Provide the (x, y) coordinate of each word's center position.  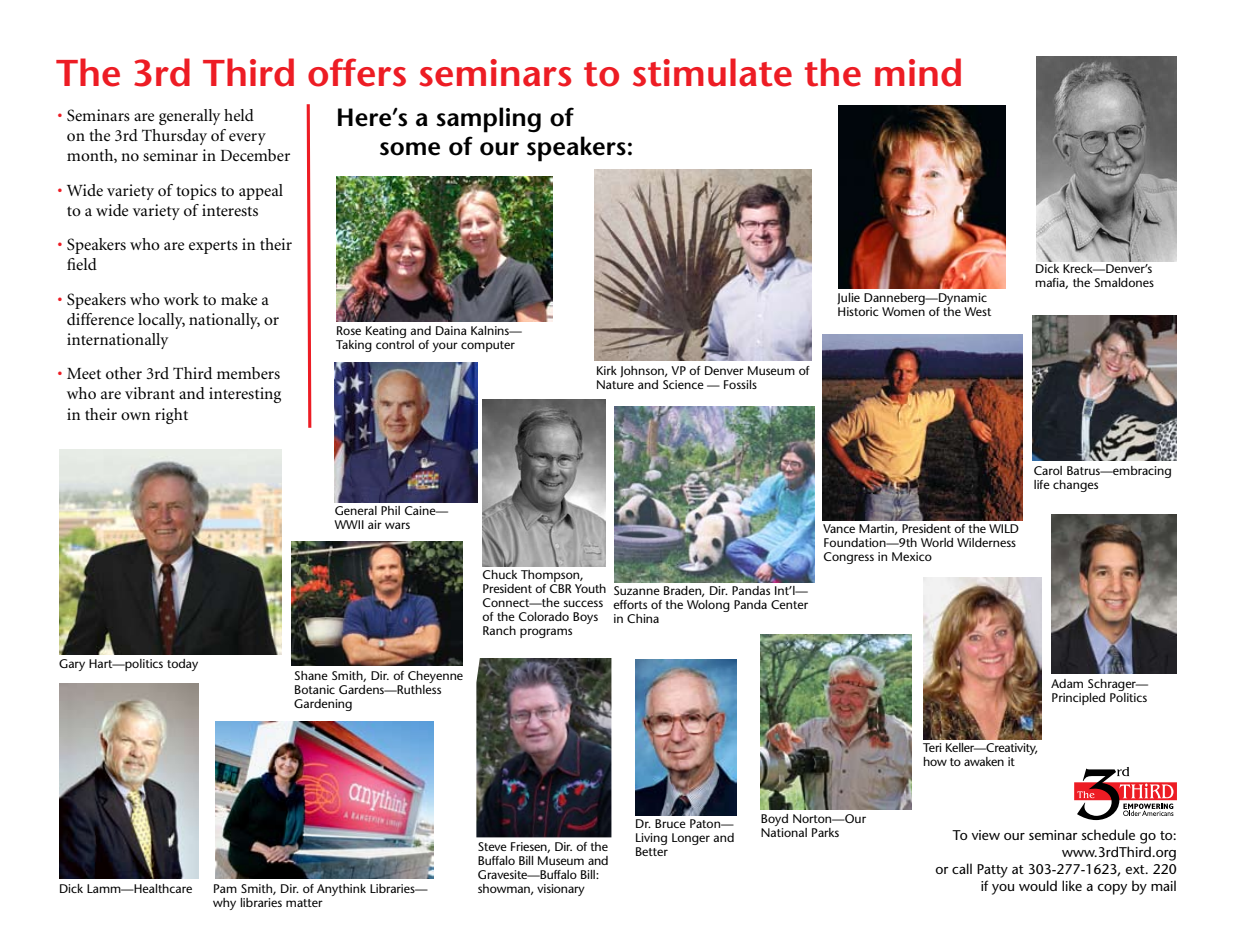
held (239, 115)
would (1038, 885)
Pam (225, 888)
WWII (349, 524)
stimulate (712, 72)
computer (488, 346)
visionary (561, 890)
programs (546, 633)
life (1042, 484)
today (182, 665)
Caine (421, 510)
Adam (1067, 683)
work (181, 299)
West (977, 311)
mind (918, 72)
